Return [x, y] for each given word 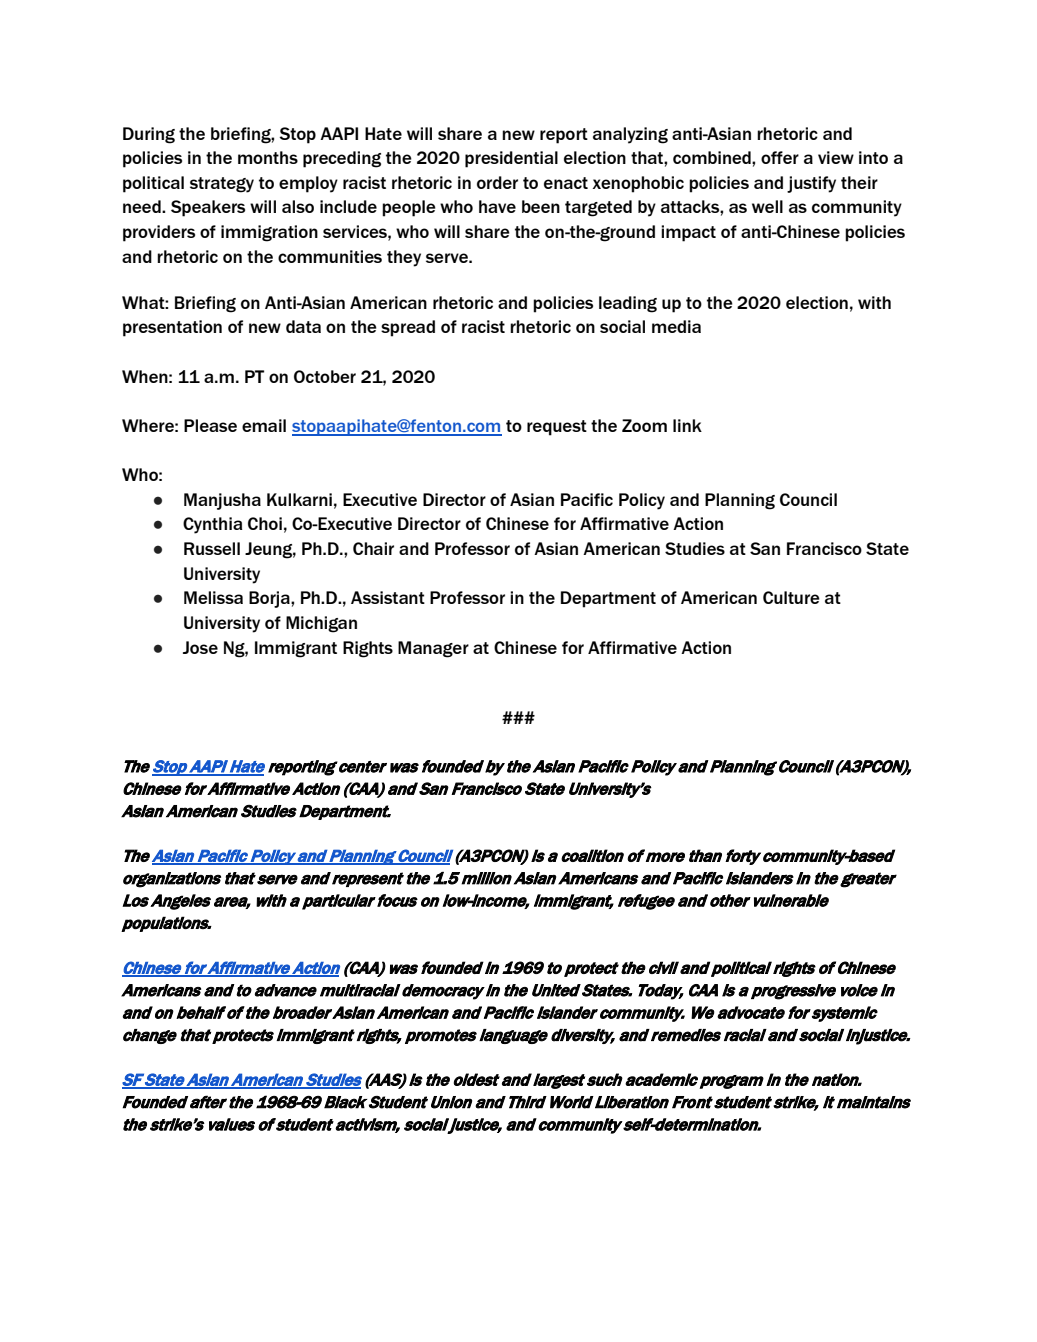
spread [408, 328]
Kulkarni [299, 499]
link [687, 425]
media [676, 326]
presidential [511, 159]
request [557, 428]
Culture [791, 597]
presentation [172, 328]
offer [780, 157]
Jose [200, 647]
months [268, 157]
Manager [433, 649]
